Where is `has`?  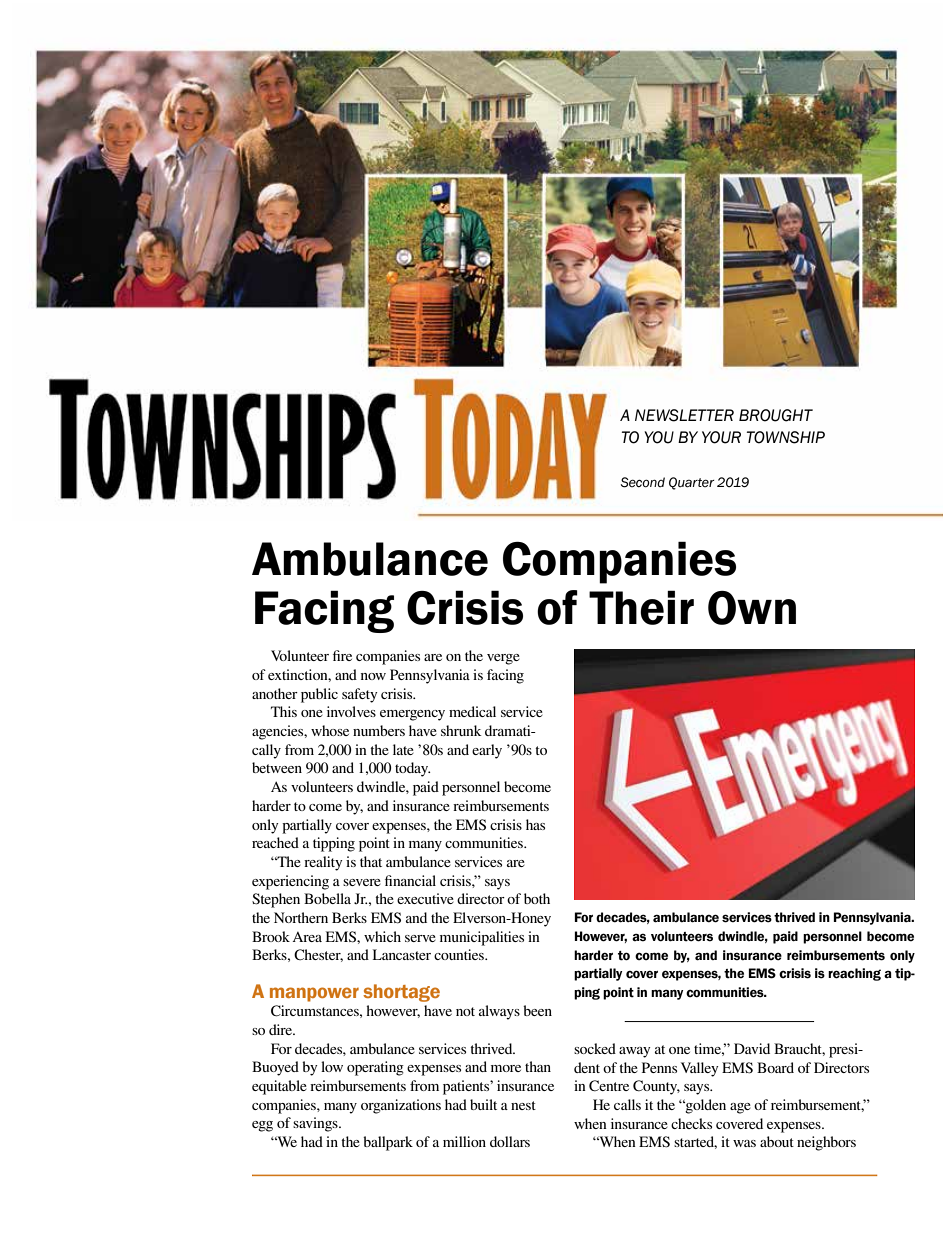 has is located at coordinates (535, 824).
